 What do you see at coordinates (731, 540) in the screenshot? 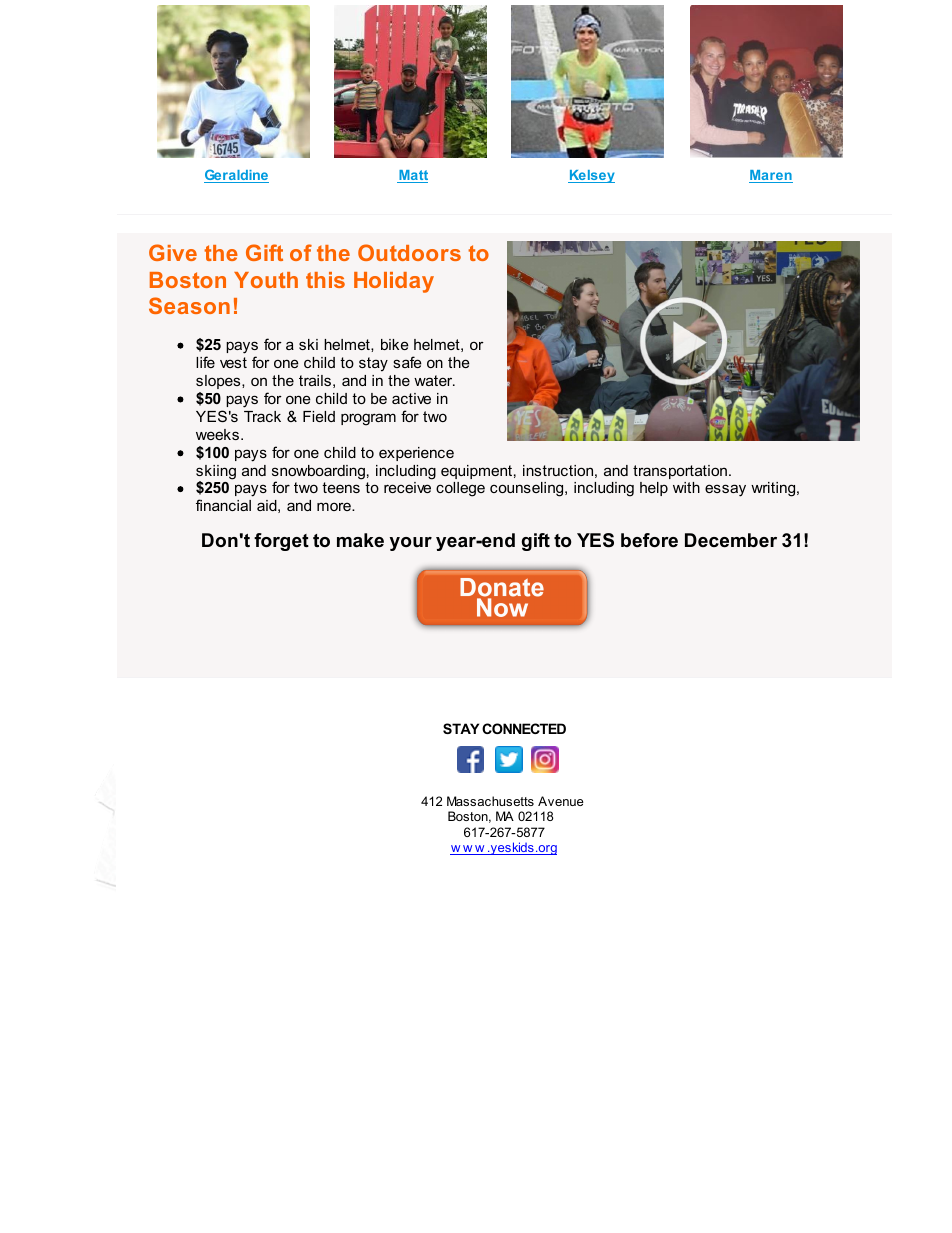
I see `December` at bounding box center [731, 540].
